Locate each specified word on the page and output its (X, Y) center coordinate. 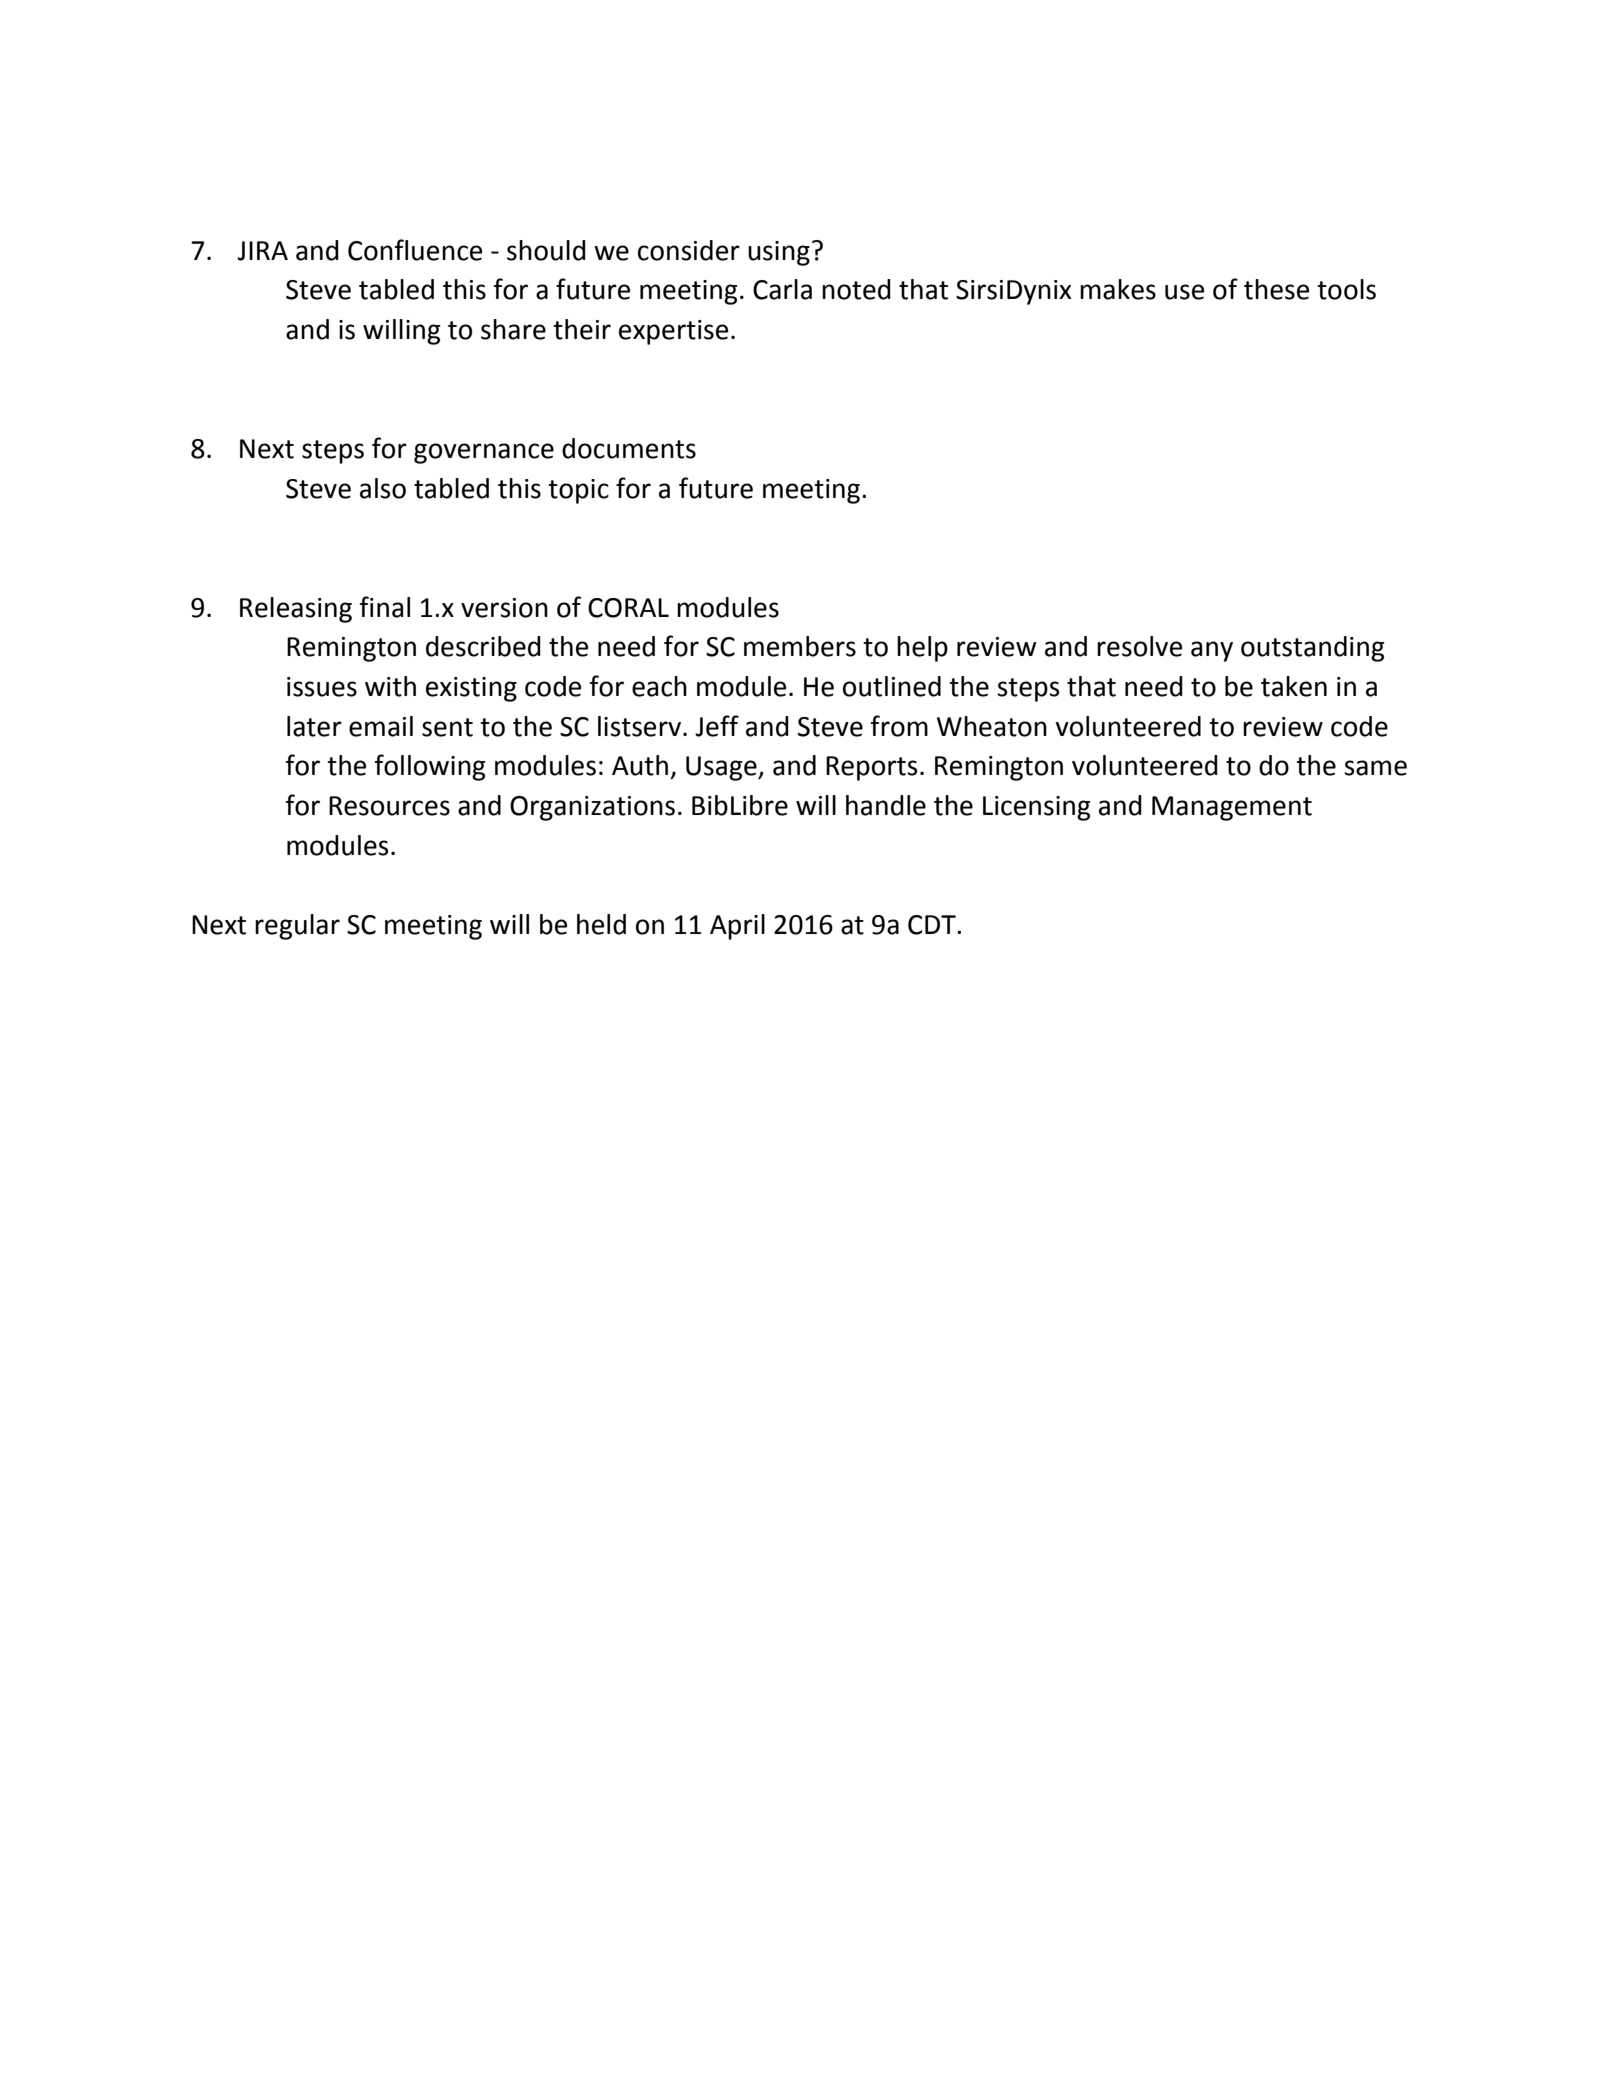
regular (297, 927)
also (383, 488)
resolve (1139, 646)
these (1276, 289)
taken (1294, 686)
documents (629, 448)
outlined (892, 686)
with (390, 686)
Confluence (415, 250)
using (779, 253)
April (737, 927)
